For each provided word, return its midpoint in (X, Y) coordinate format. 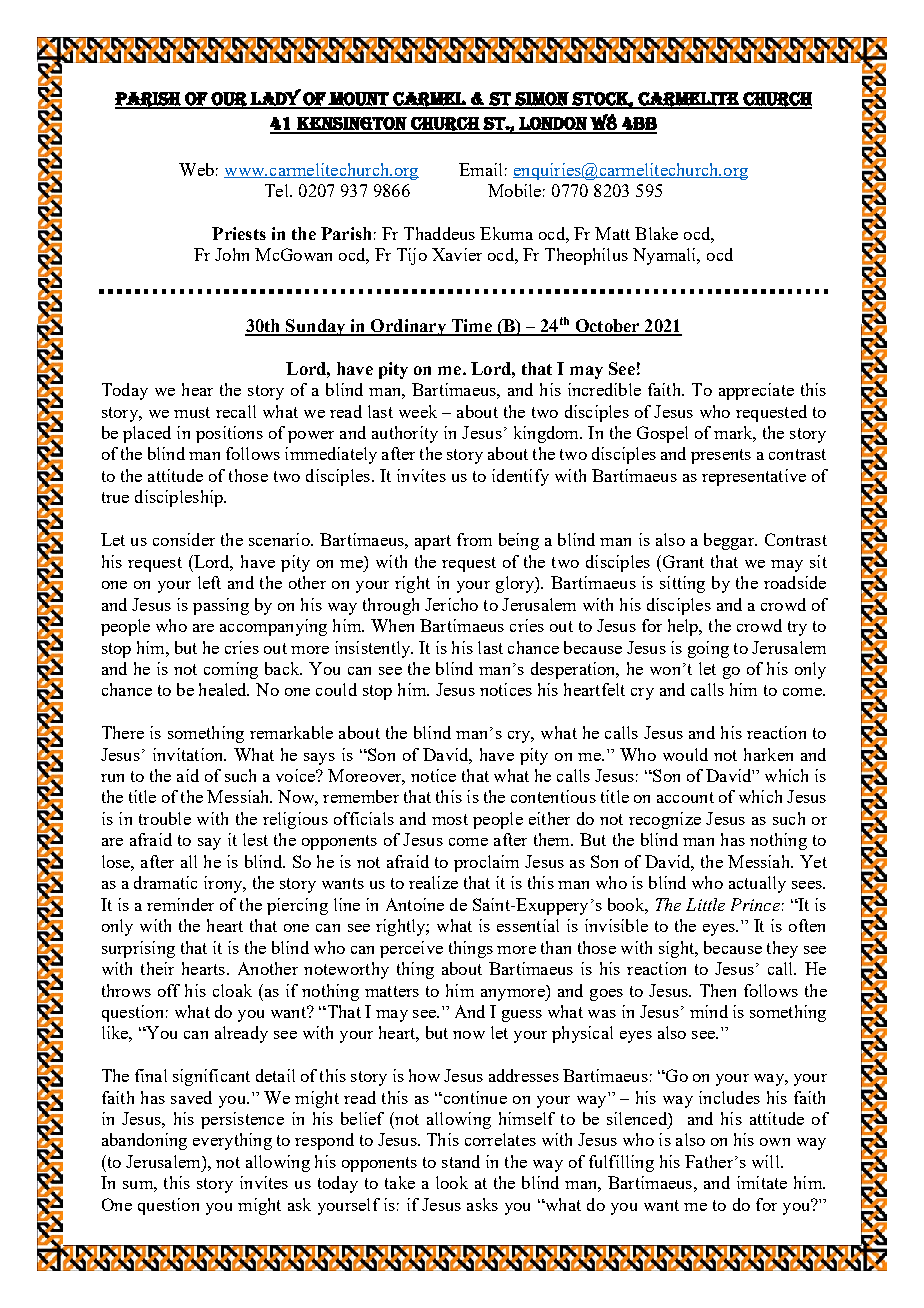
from (474, 539)
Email (480, 169)
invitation (189, 754)
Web (196, 169)
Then (718, 990)
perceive (411, 949)
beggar (730, 541)
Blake (656, 233)
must (192, 412)
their (157, 968)
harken (768, 754)
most (450, 819)
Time (471, 327)
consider (184, 539)
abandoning (144, 1141)
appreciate (756, 391)
